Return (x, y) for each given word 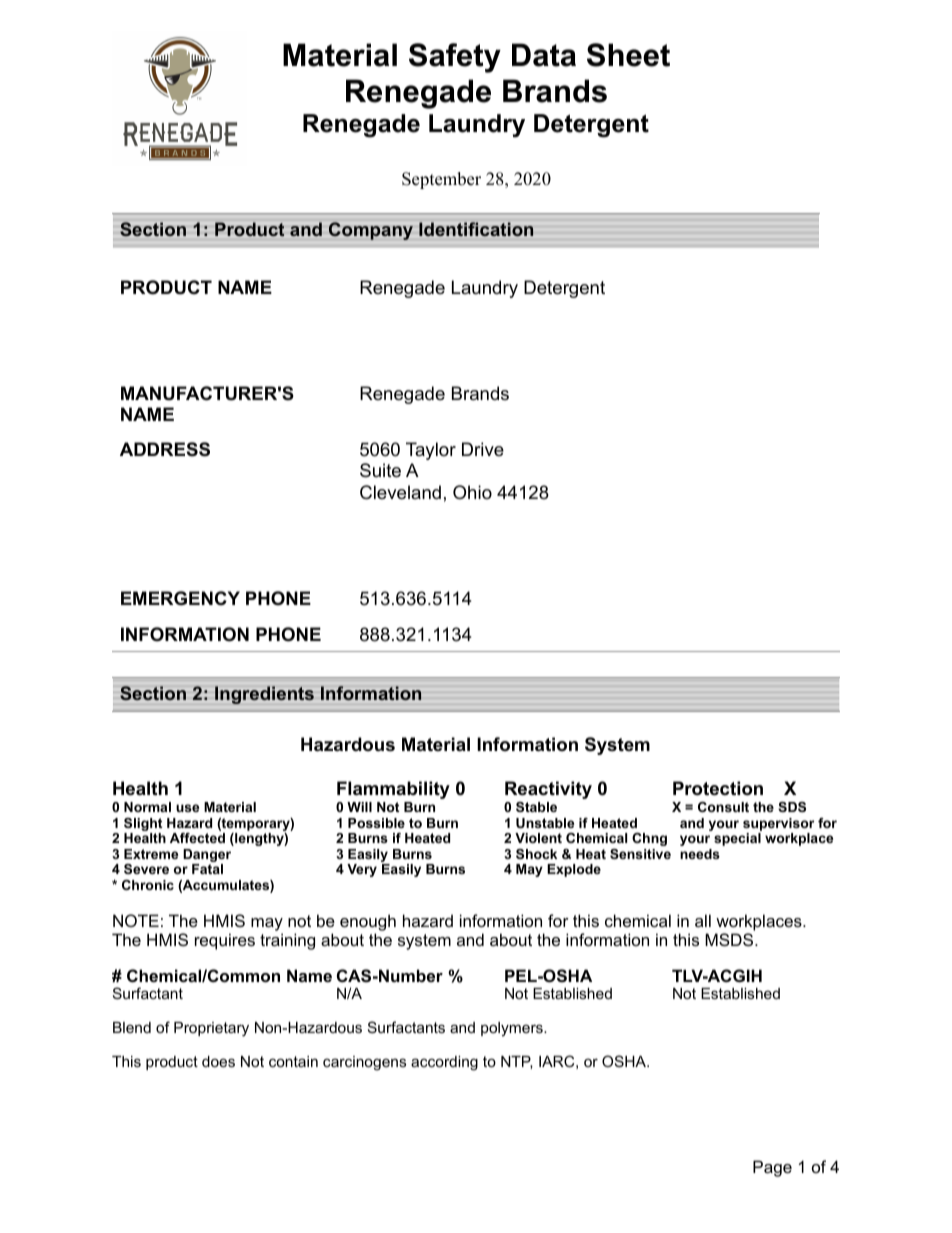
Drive (483, 449)
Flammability (393, 790)
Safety (455, 58)
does (218, 1061)
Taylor (431, 451)
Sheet (628, 55)
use (187, 808)
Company (371, 231)
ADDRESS (165, 449)
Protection (718, 788)
